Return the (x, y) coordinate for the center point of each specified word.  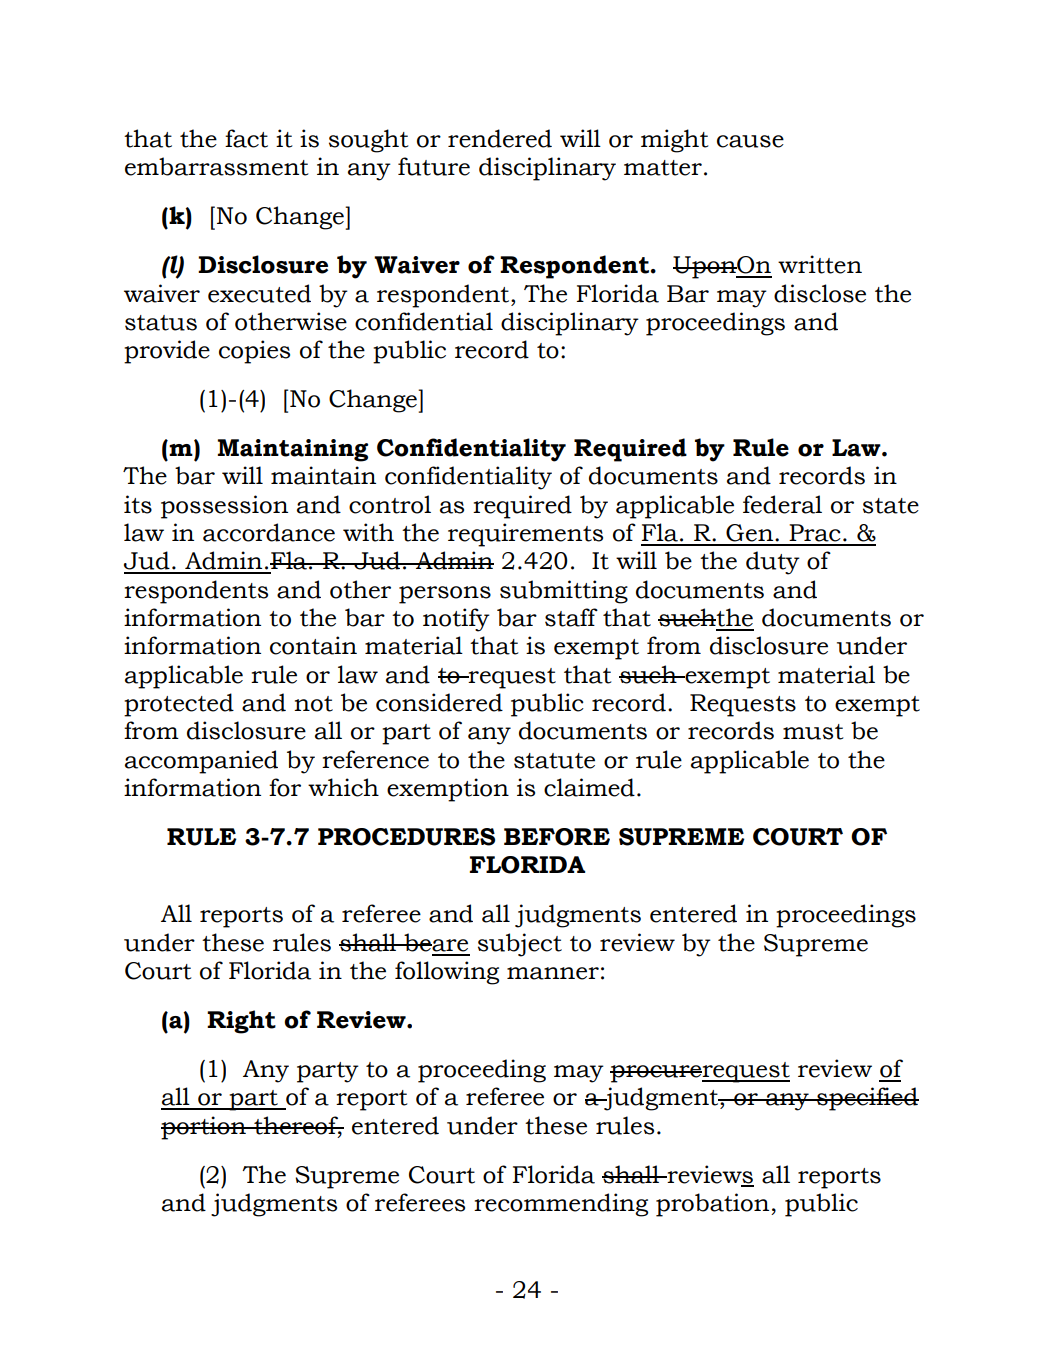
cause (750, 141)
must (813, 732)
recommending (561, 1205)
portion (204, 1128)
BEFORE (557, 837)
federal (782, 504)
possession (224, 507)
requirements (525, 535)
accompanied (201, 762)
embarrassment (217, 166)
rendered (500, 138)
